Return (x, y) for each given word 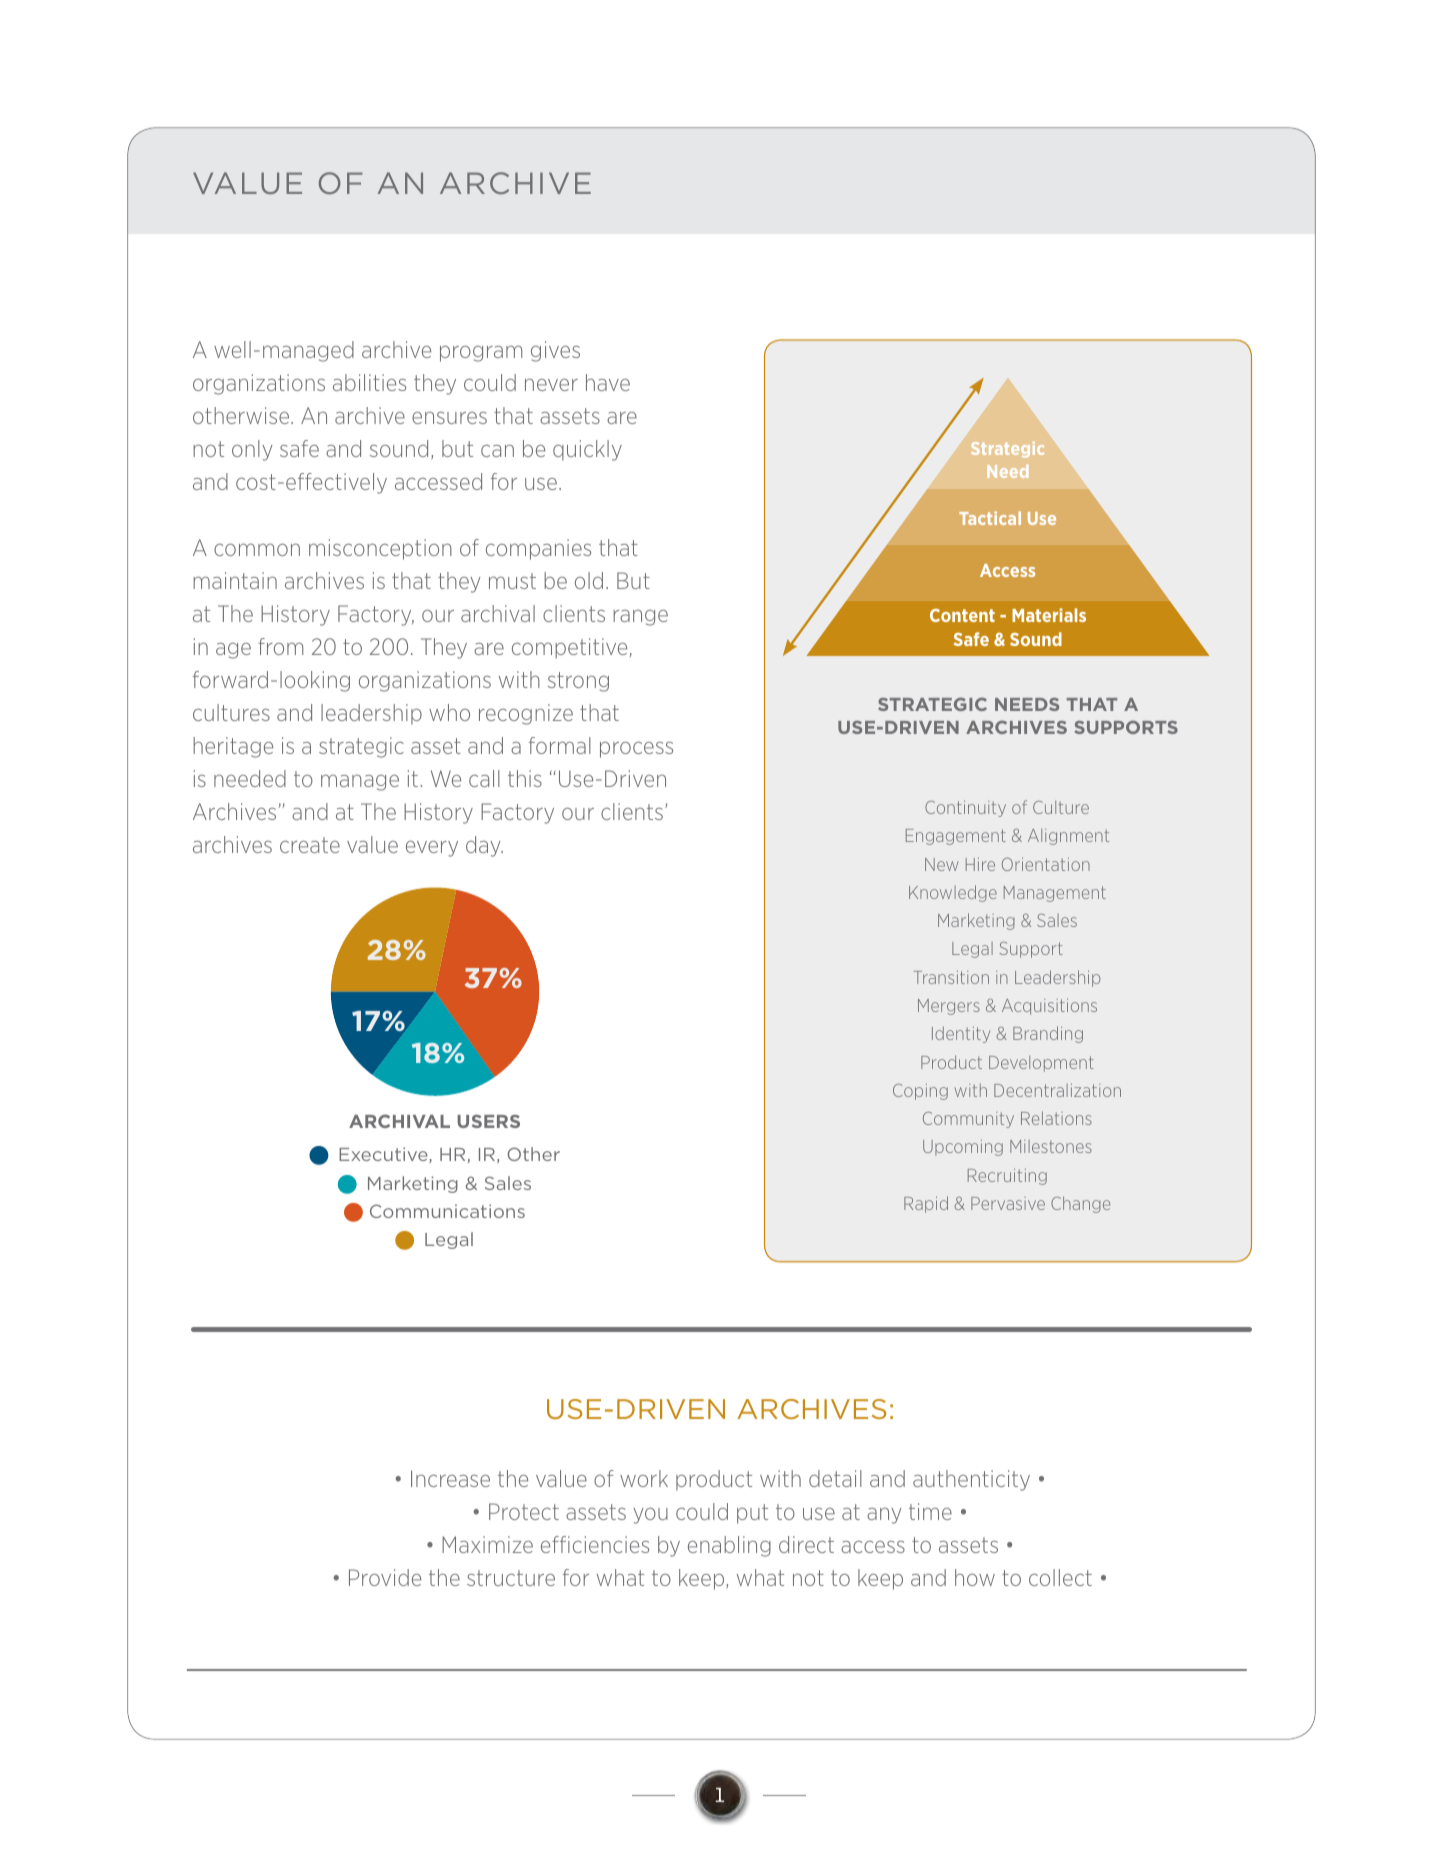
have (608, 382)
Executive (384, 1155)
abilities (369, 382)
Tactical (990, 518)
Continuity (965, 809)
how (975, 1577)
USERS (488, 1121)
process (636, 749)
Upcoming (963, 1148)
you (650, 1516)
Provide (385, 1577)
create (310, 845)
